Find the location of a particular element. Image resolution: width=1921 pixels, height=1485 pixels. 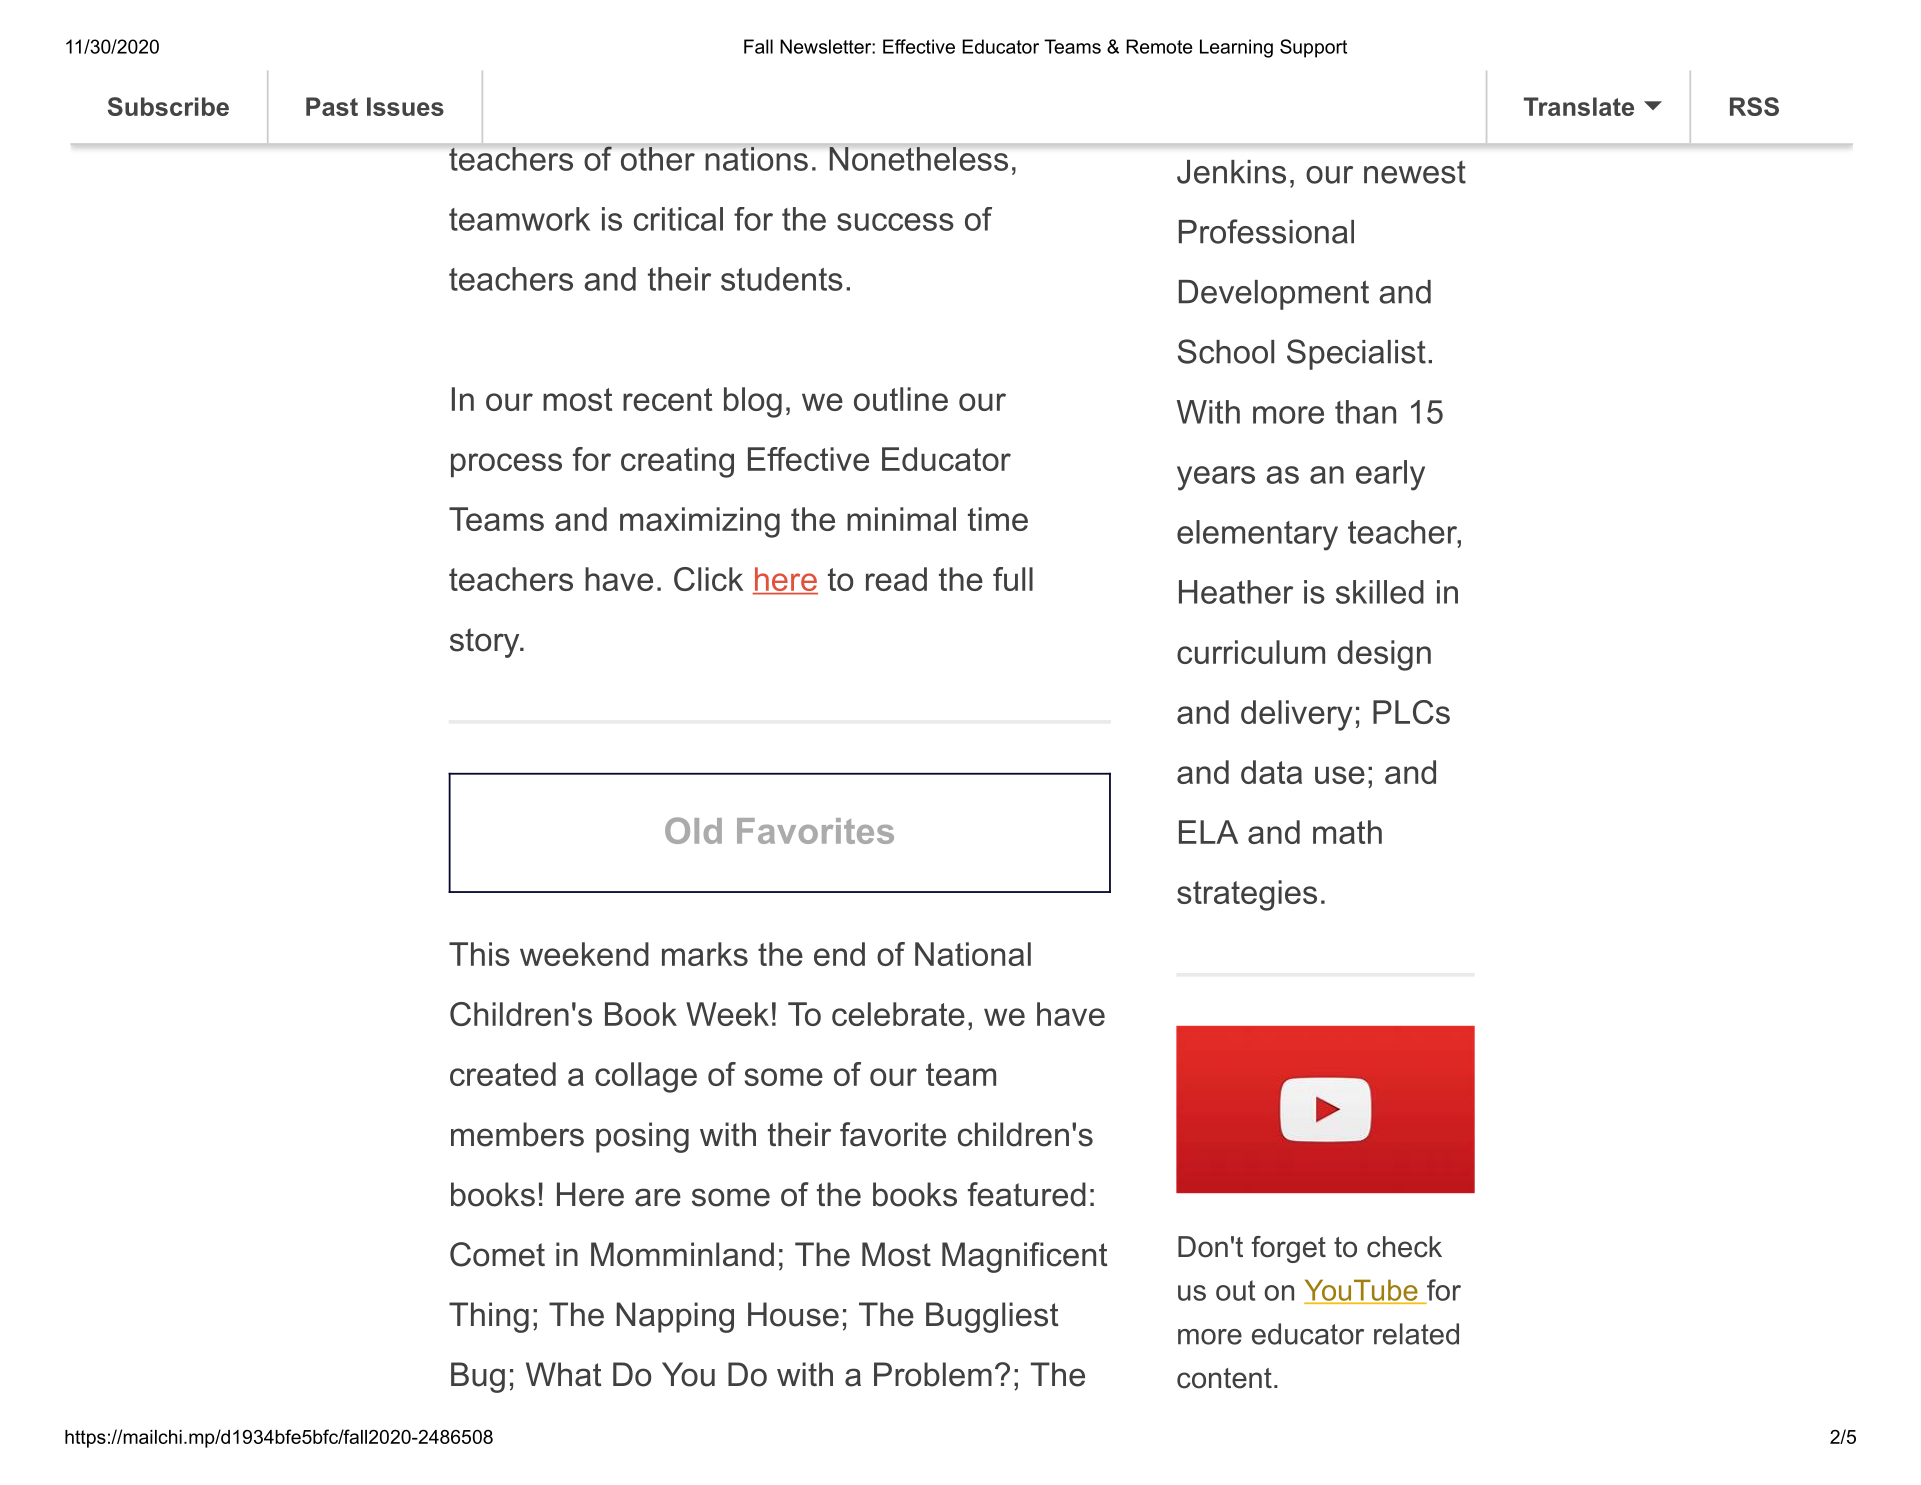

Problem is located at coordinates (933, 1374).
